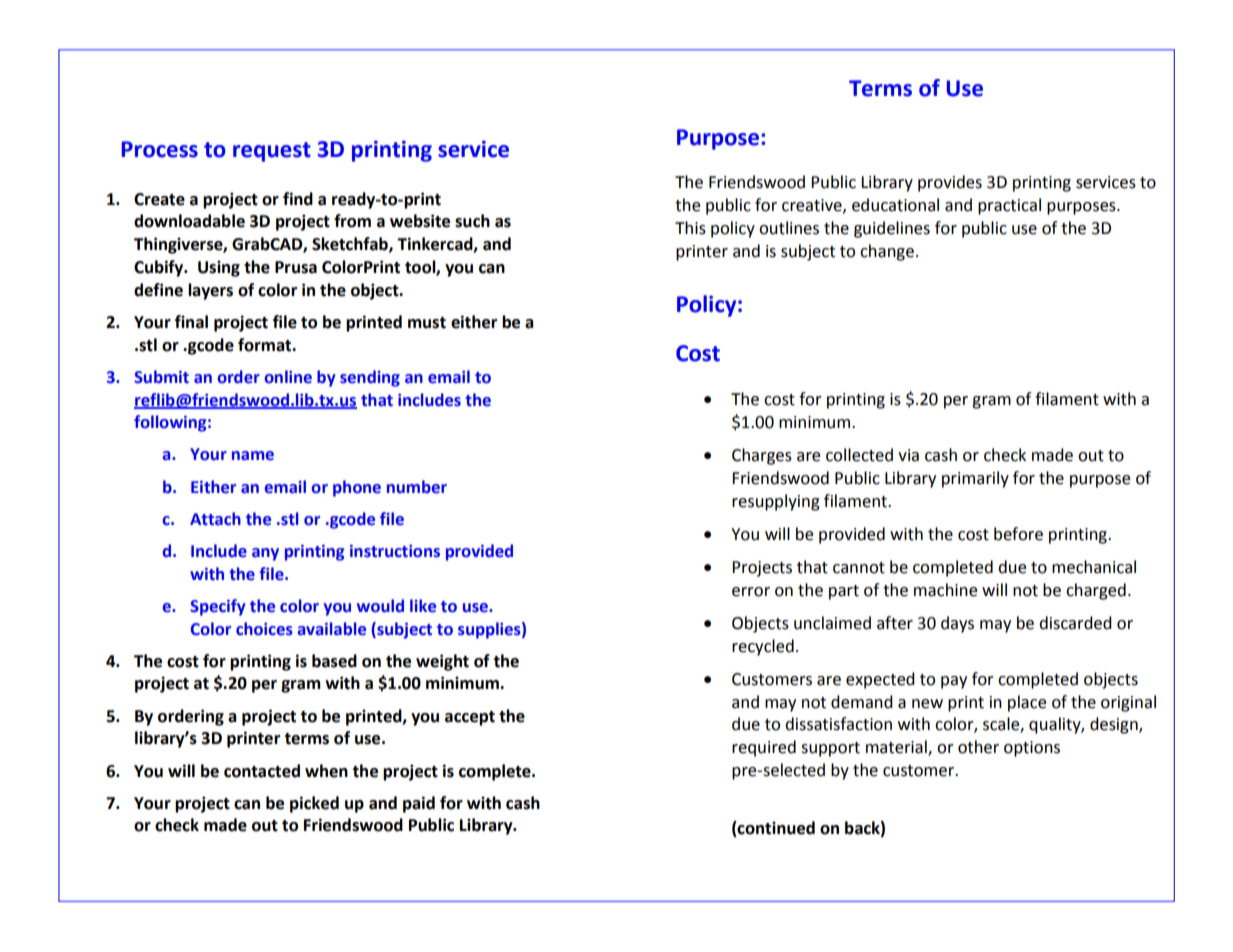 This document has height=952, width=1233. What do you see at coordinates (975, 479) in the document?
I see `primarily` at bounding box center [975, 479].
